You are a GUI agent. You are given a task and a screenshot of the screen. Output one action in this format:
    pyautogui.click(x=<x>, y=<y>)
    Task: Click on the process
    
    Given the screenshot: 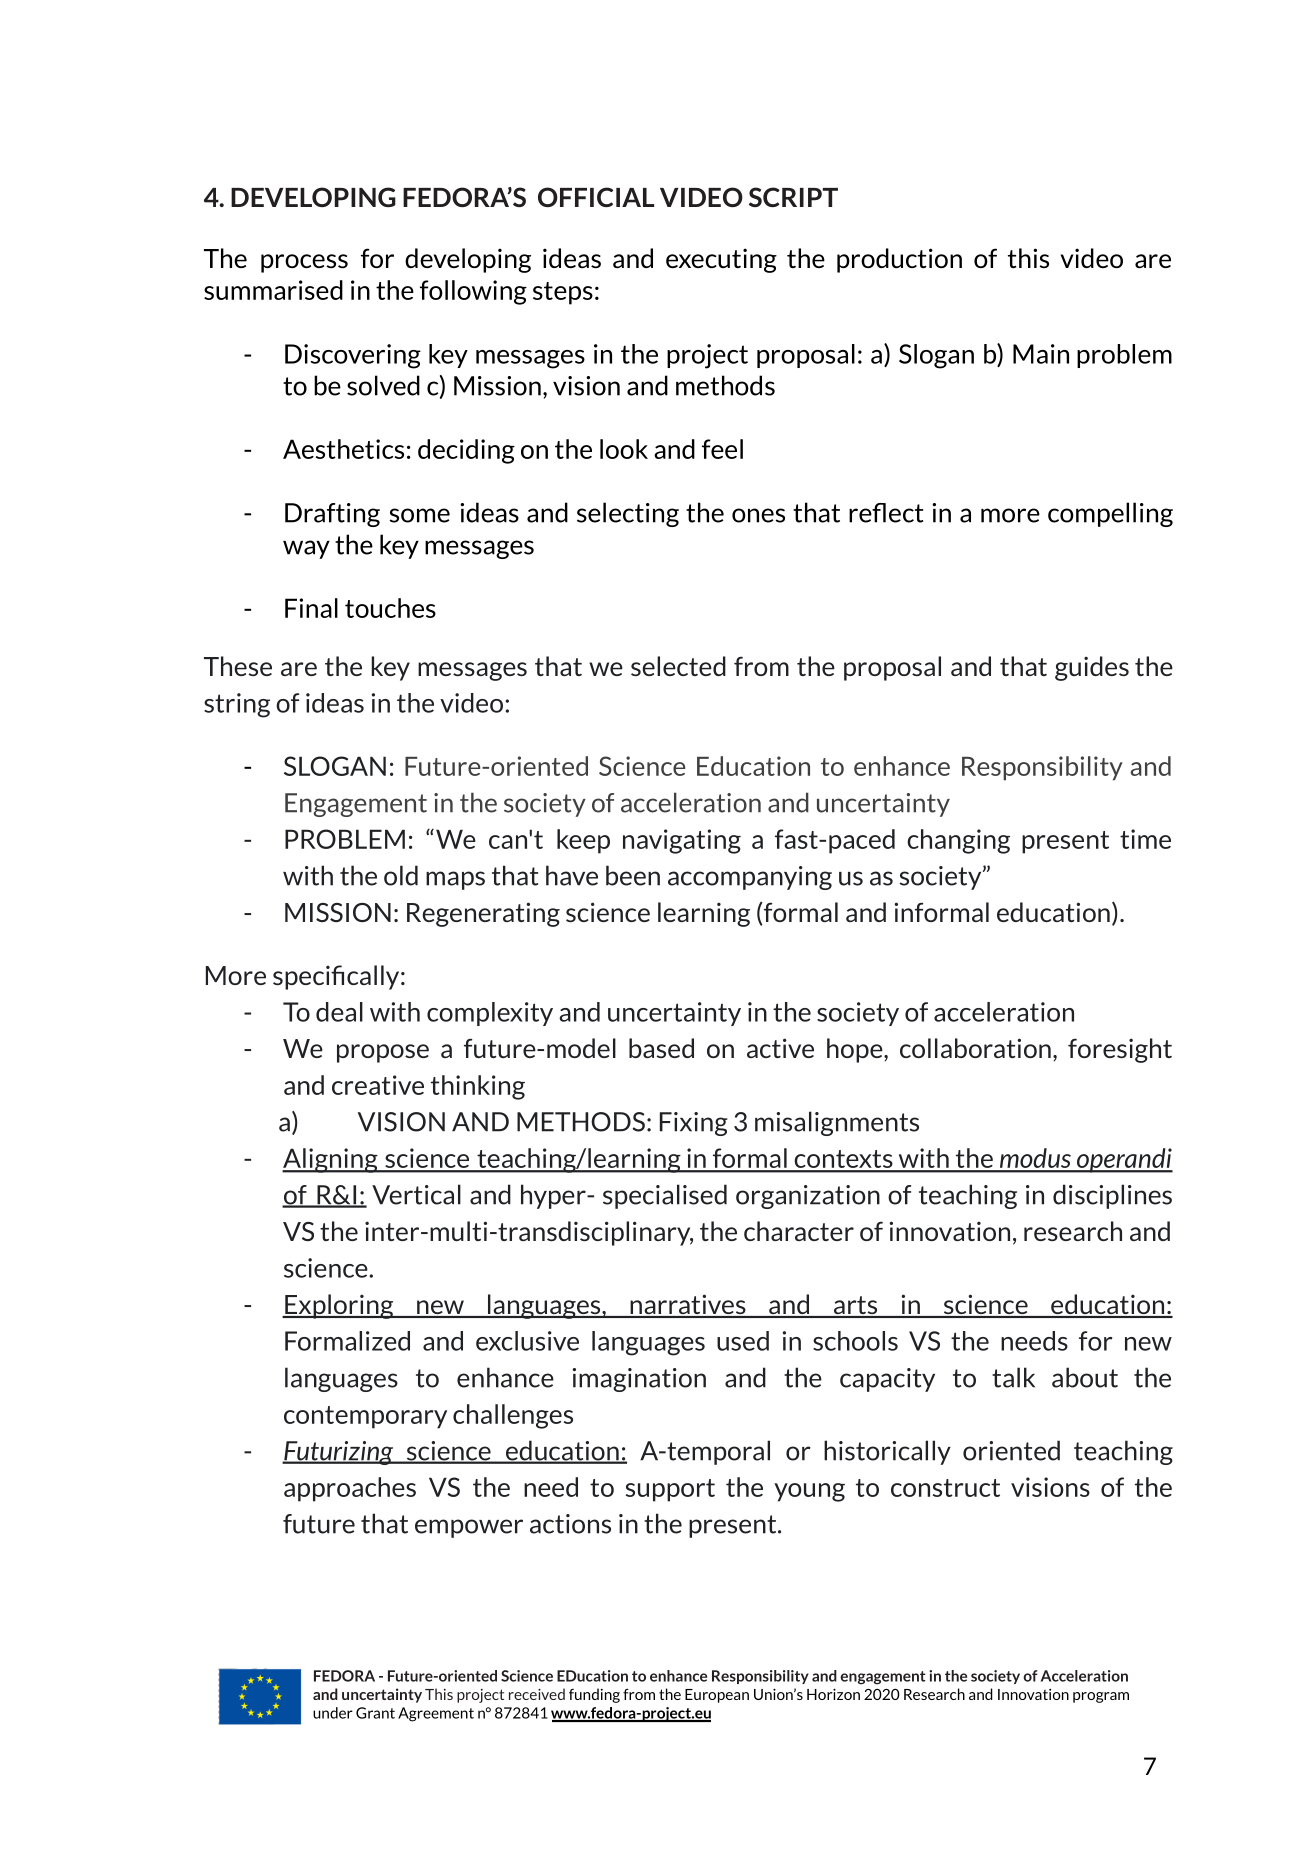 What is the action you would take?
    pyautogui.click(x=304, y=263)
